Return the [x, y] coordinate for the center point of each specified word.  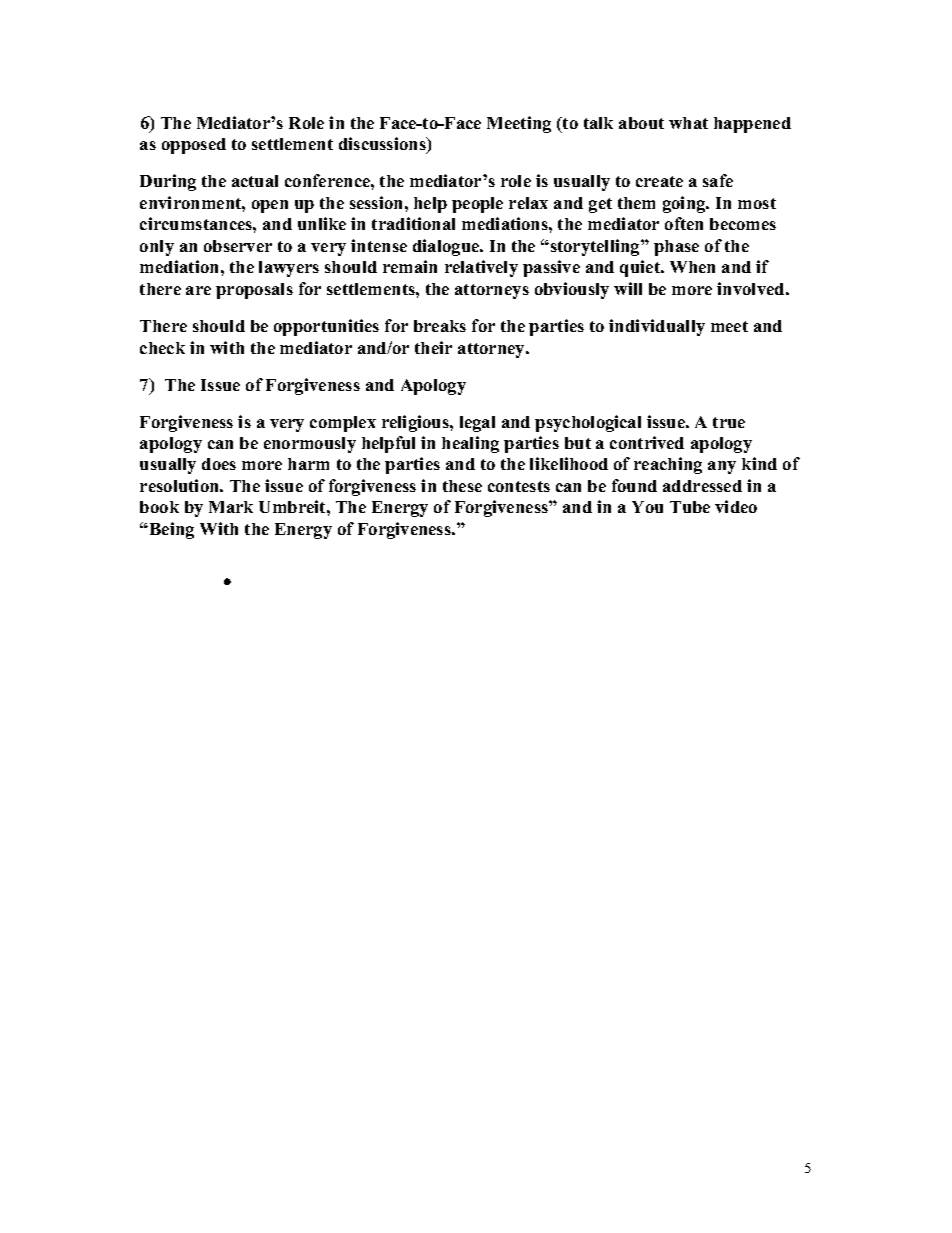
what [688, 123]
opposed [194, 146]
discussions [383, 145]
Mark [231, 507]
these [462, 486]
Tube [690, 507]
